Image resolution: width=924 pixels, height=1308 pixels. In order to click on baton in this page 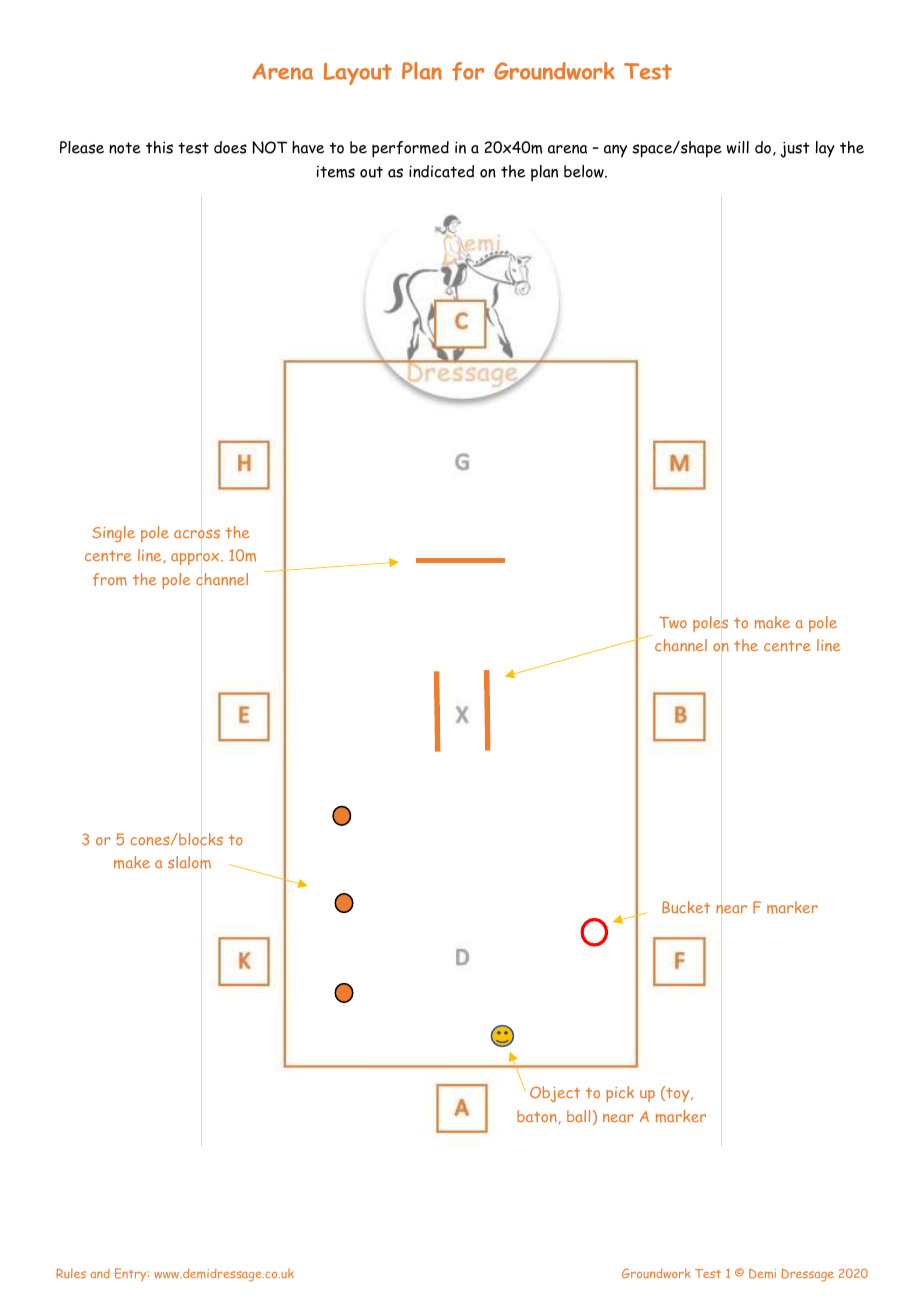, I will do `click(537, 1116)`.
